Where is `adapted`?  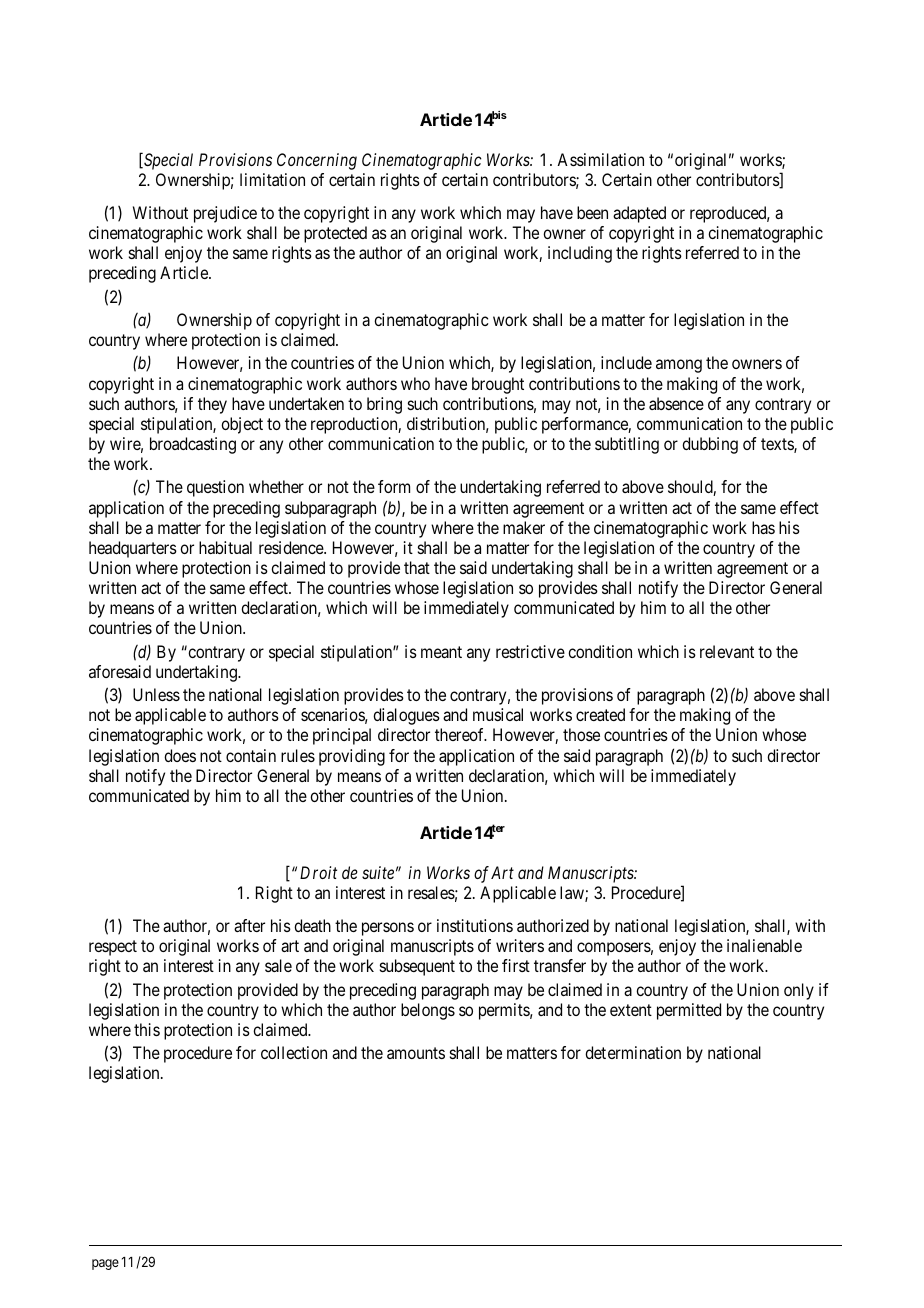
adapted is located at coordinates (639, 214).
